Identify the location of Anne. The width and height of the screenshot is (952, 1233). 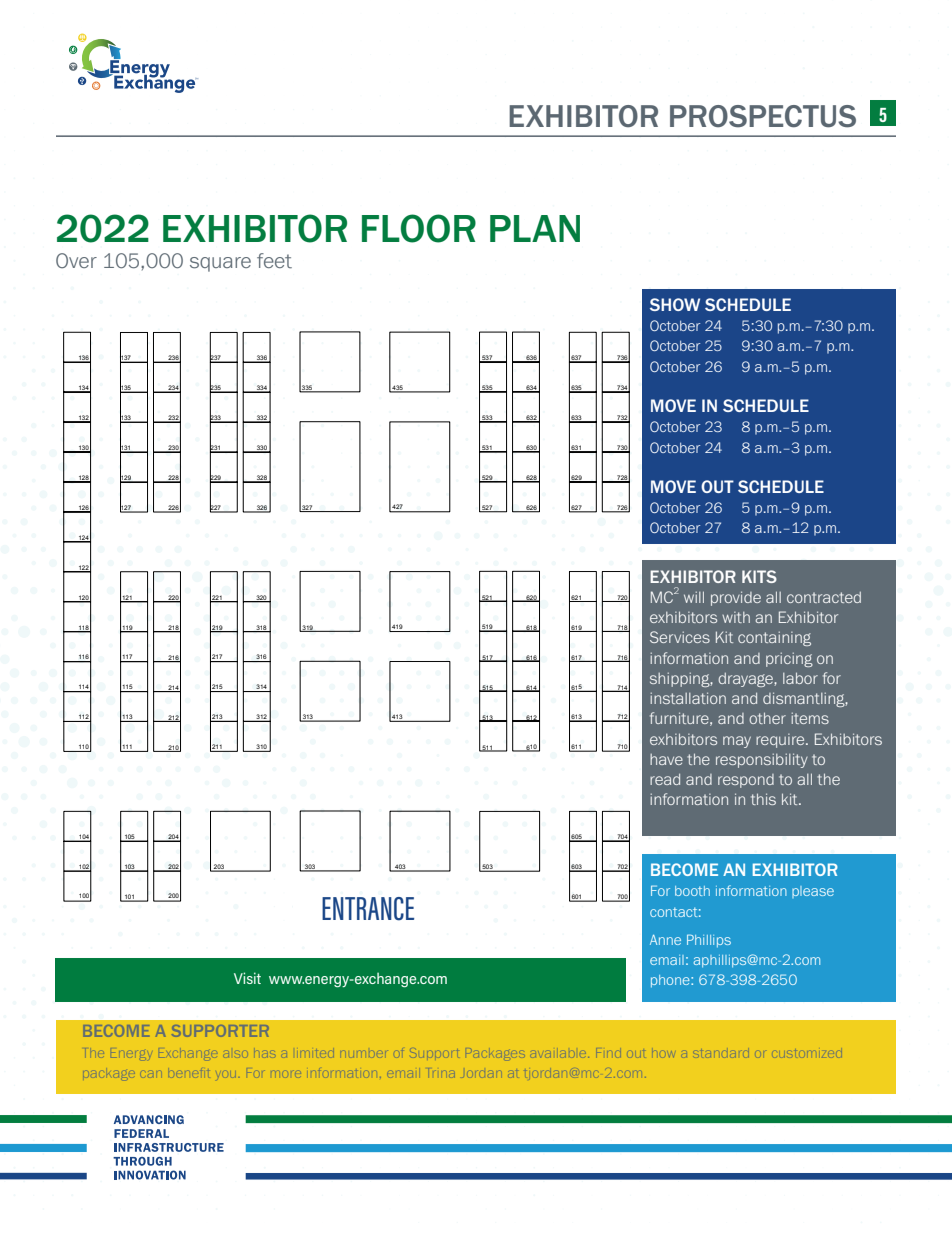
(665, 940).
